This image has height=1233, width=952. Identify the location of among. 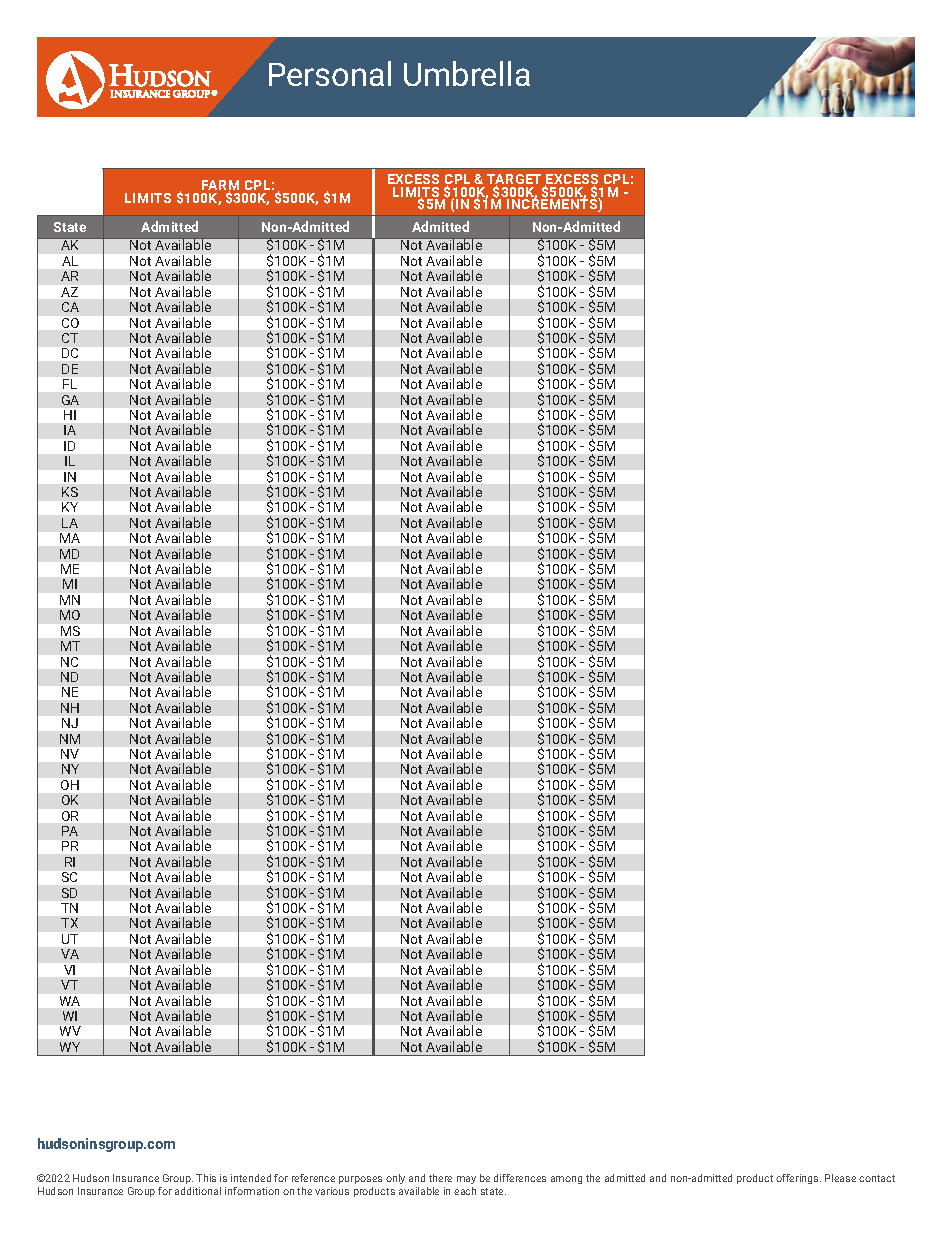
(566, 1180).
